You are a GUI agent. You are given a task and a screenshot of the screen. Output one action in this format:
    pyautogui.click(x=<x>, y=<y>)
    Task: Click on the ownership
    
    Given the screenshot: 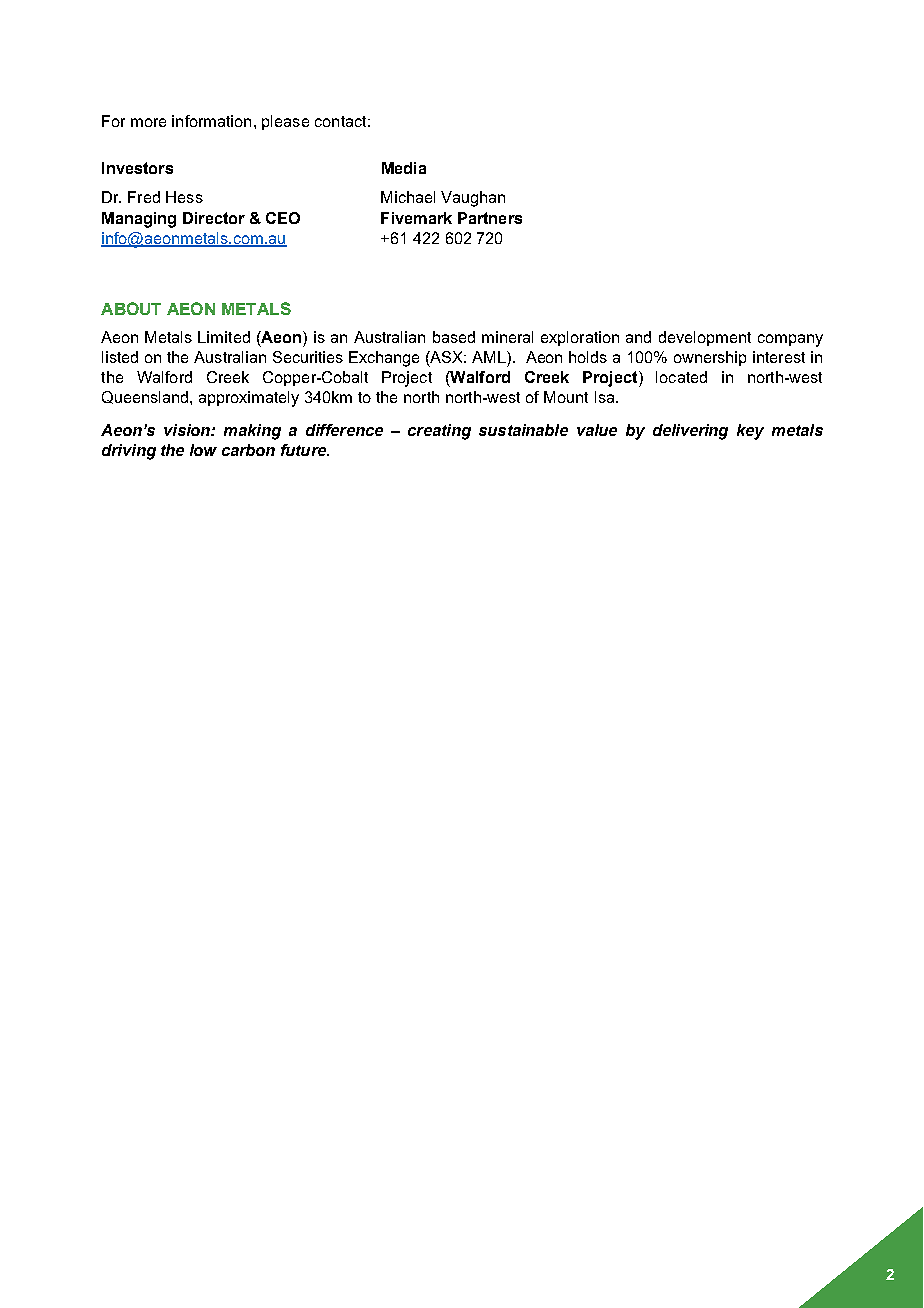 What is the action you would take?
    pyautogui.click(x=710, y=358)
